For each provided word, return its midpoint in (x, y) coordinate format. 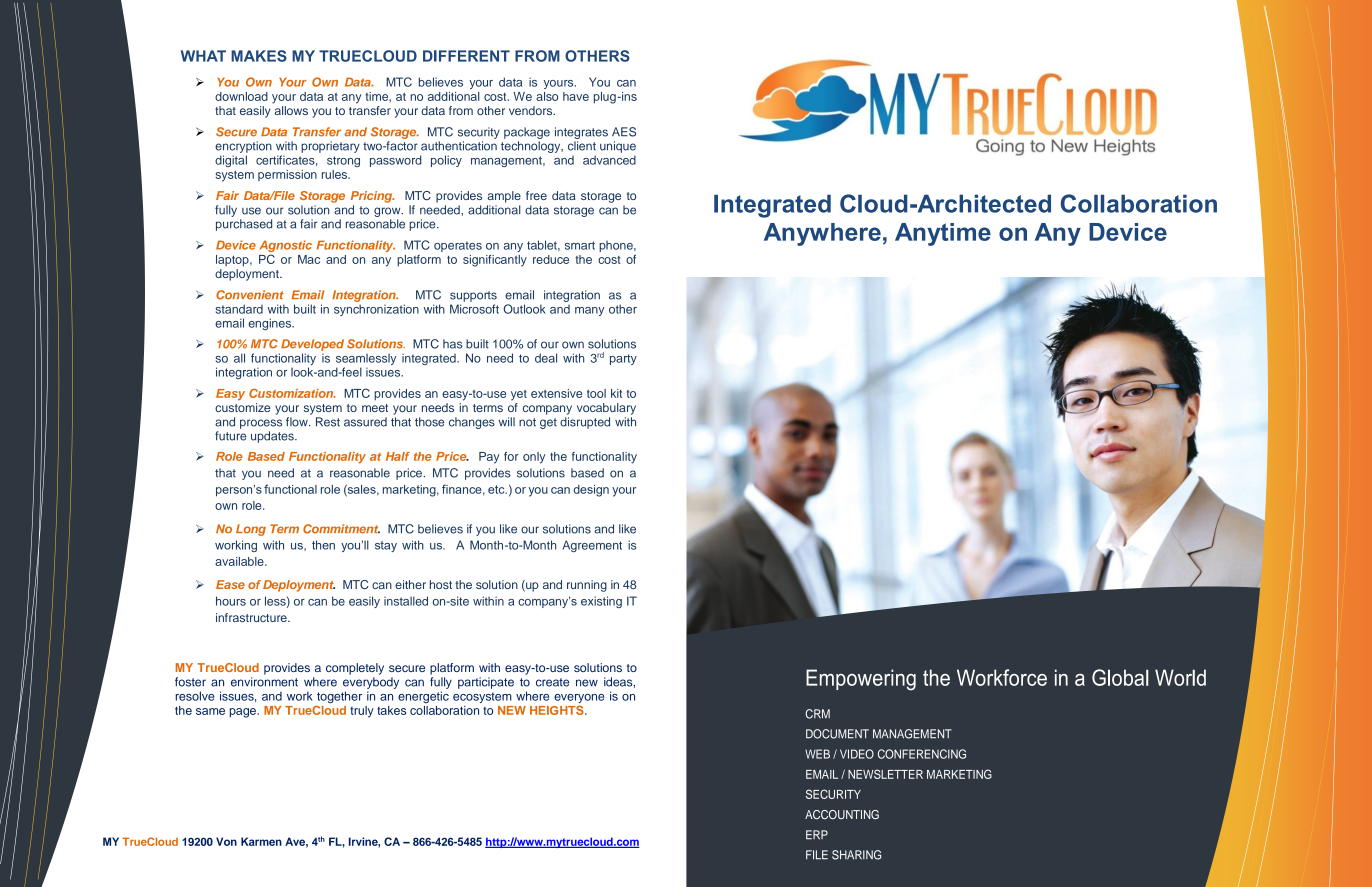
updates (273, 437)
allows (291, 110)
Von (226, 841)
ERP (817, 835)
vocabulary (606, 409)
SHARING (856, 855)
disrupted (585, 423)
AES (624, 132)
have (576, 96)
